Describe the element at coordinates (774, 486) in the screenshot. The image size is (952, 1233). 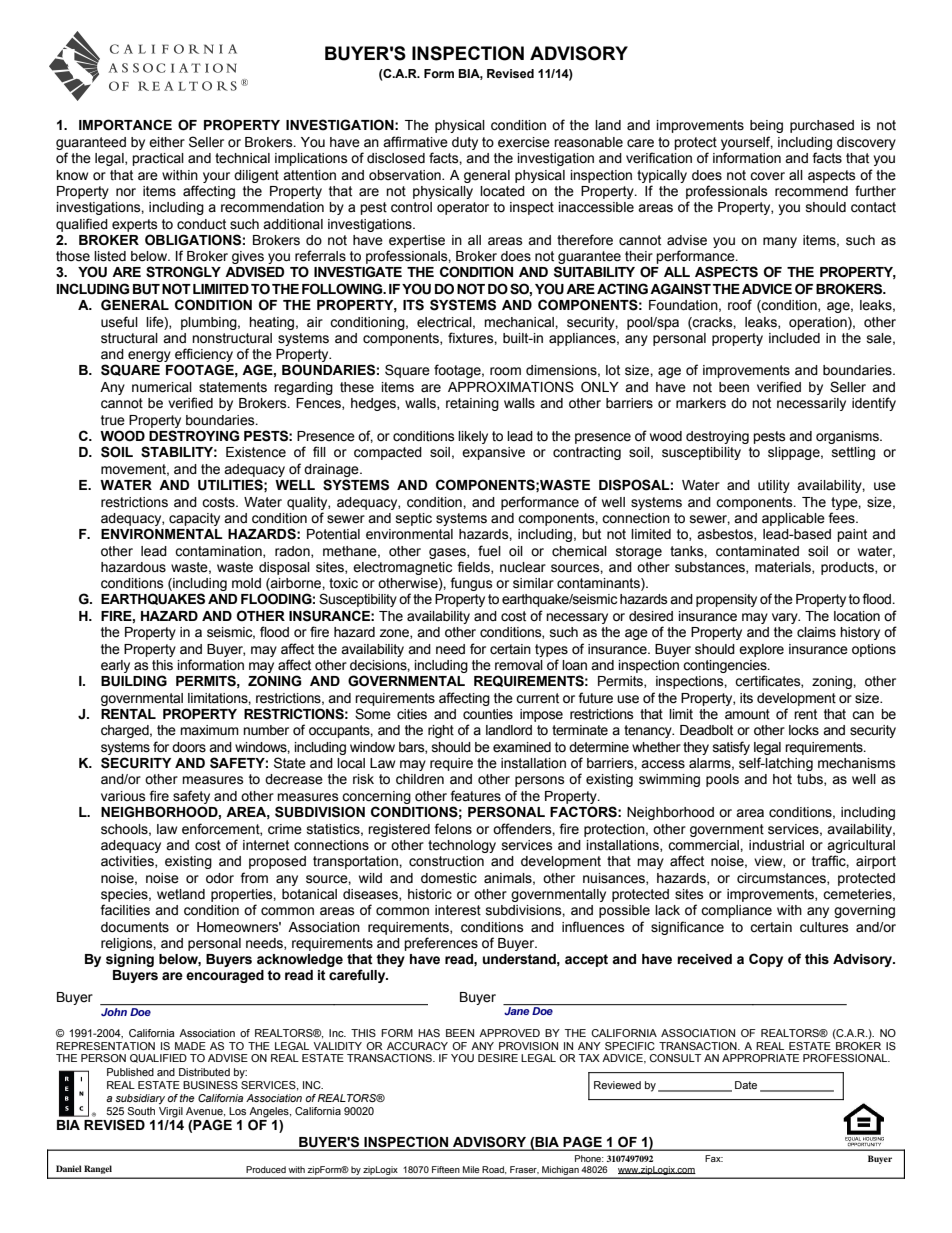
I see `utility` at that location.
